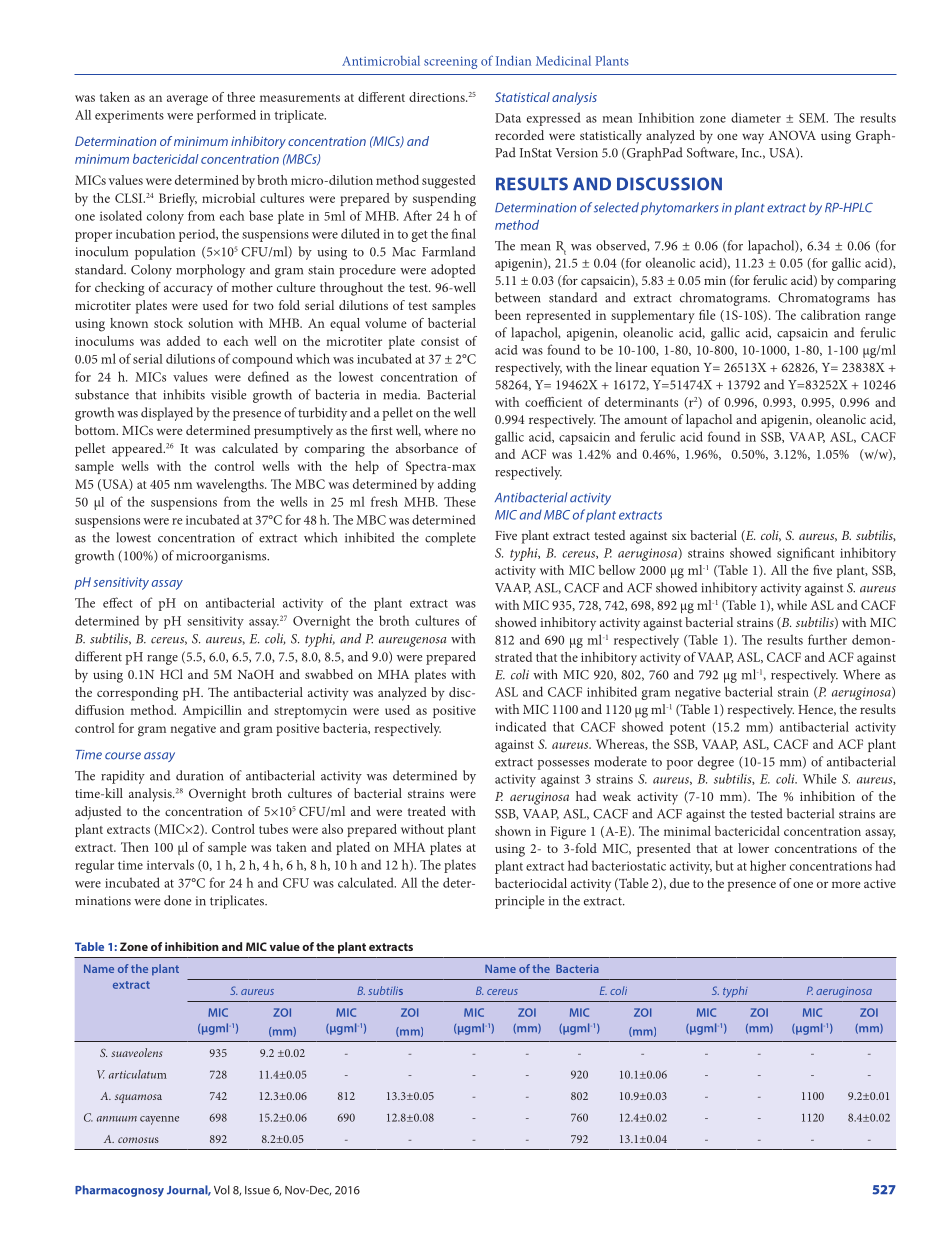 This screenshot has width=952, height=1233. I want to click on cayenne, so click(159, 1120).
